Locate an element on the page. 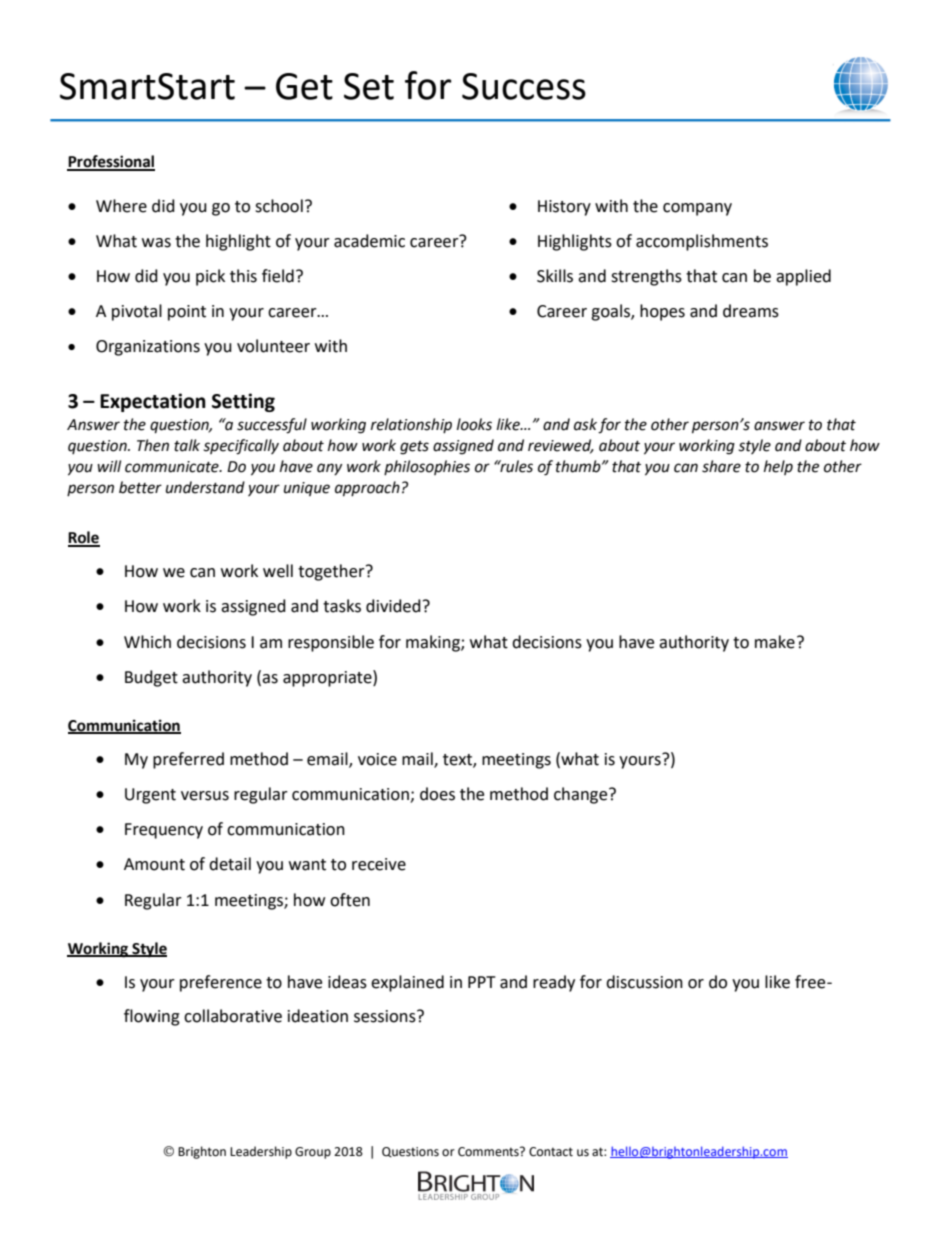 This page has height=1233, width=952. philosophies is located at coordinates (427, 467).
